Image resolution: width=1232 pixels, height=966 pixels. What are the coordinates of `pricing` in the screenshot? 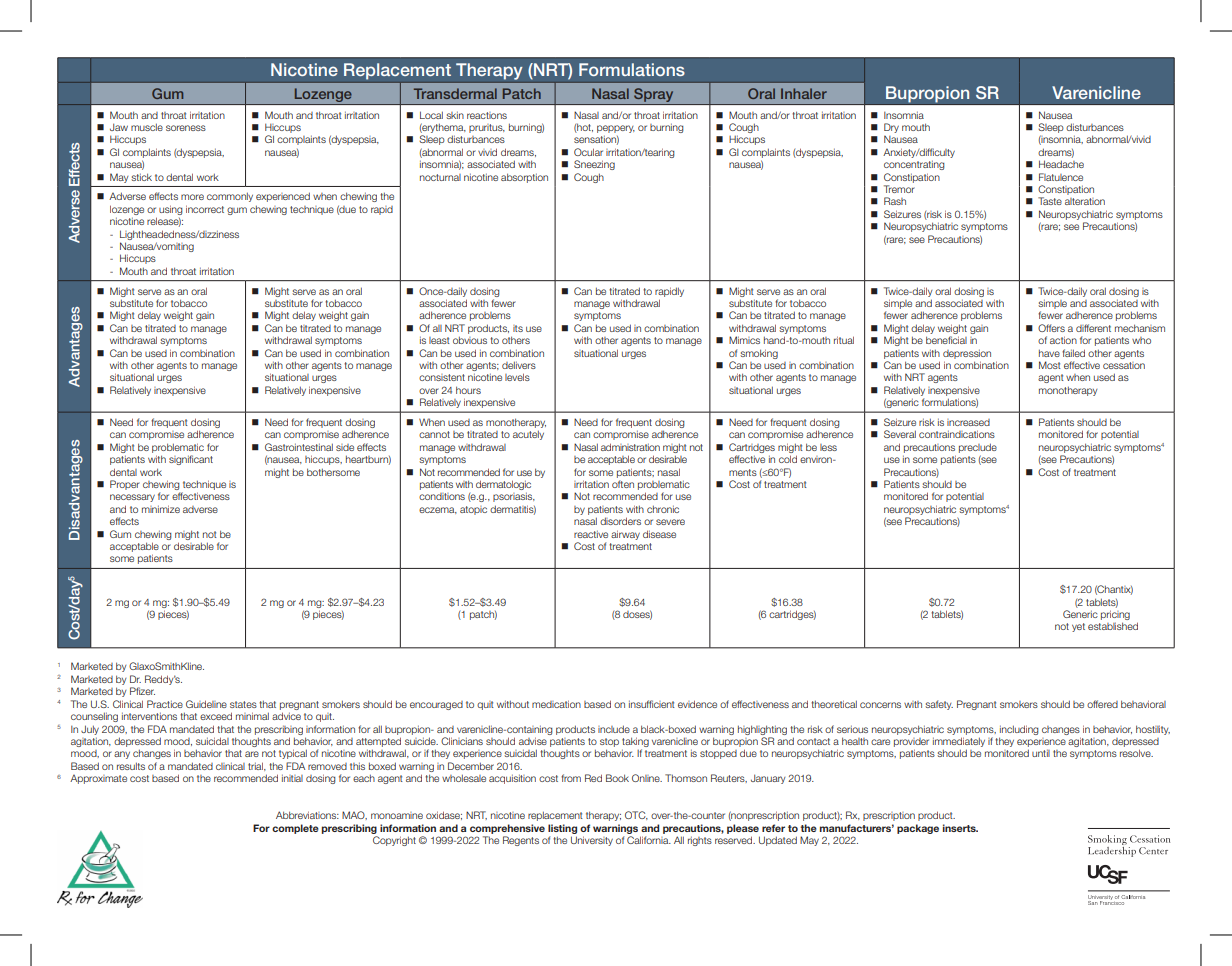 It's located at (1115, 616).
